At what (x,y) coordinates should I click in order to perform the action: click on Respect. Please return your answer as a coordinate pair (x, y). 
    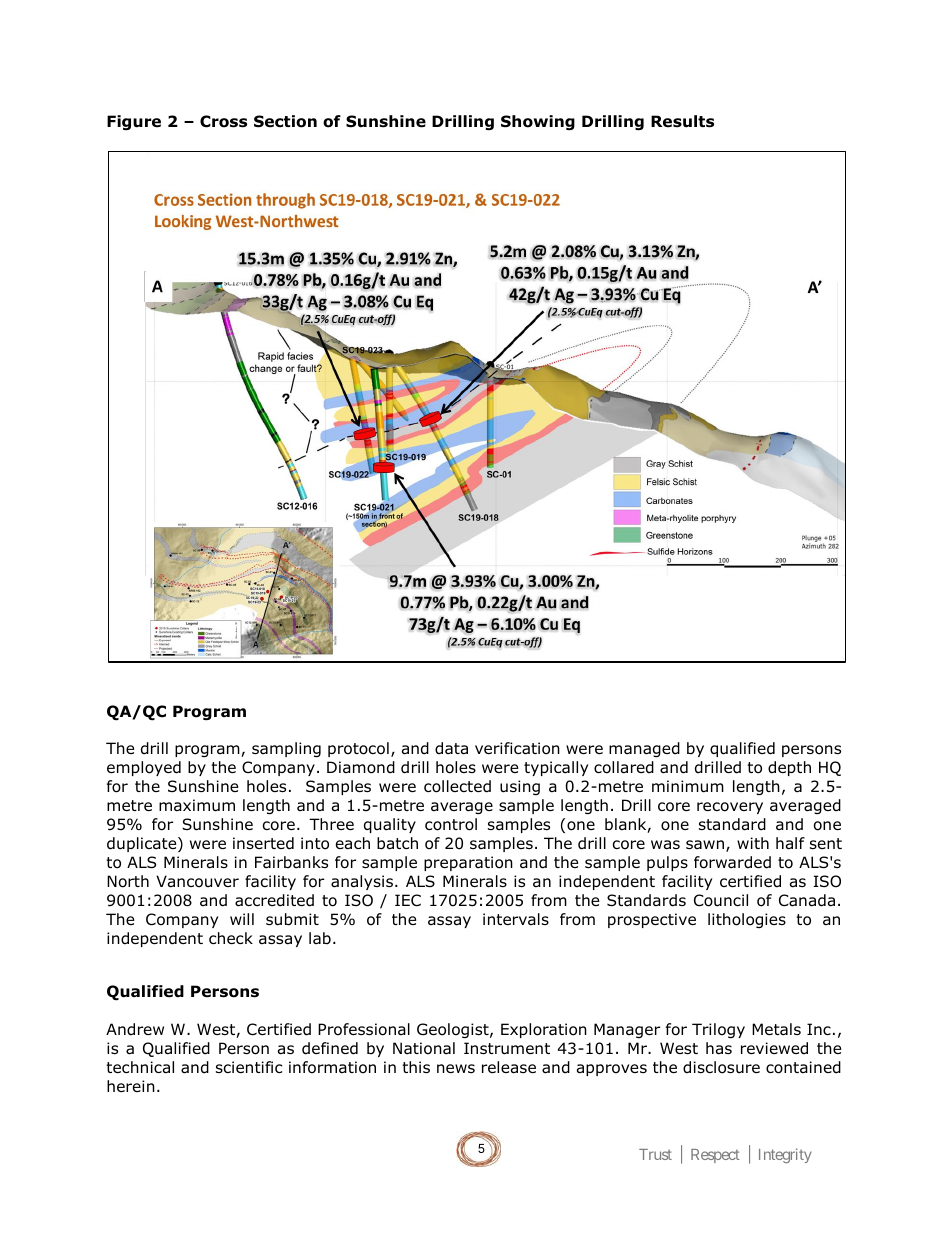
    Looking at the image, I should click on (715, 1156).
